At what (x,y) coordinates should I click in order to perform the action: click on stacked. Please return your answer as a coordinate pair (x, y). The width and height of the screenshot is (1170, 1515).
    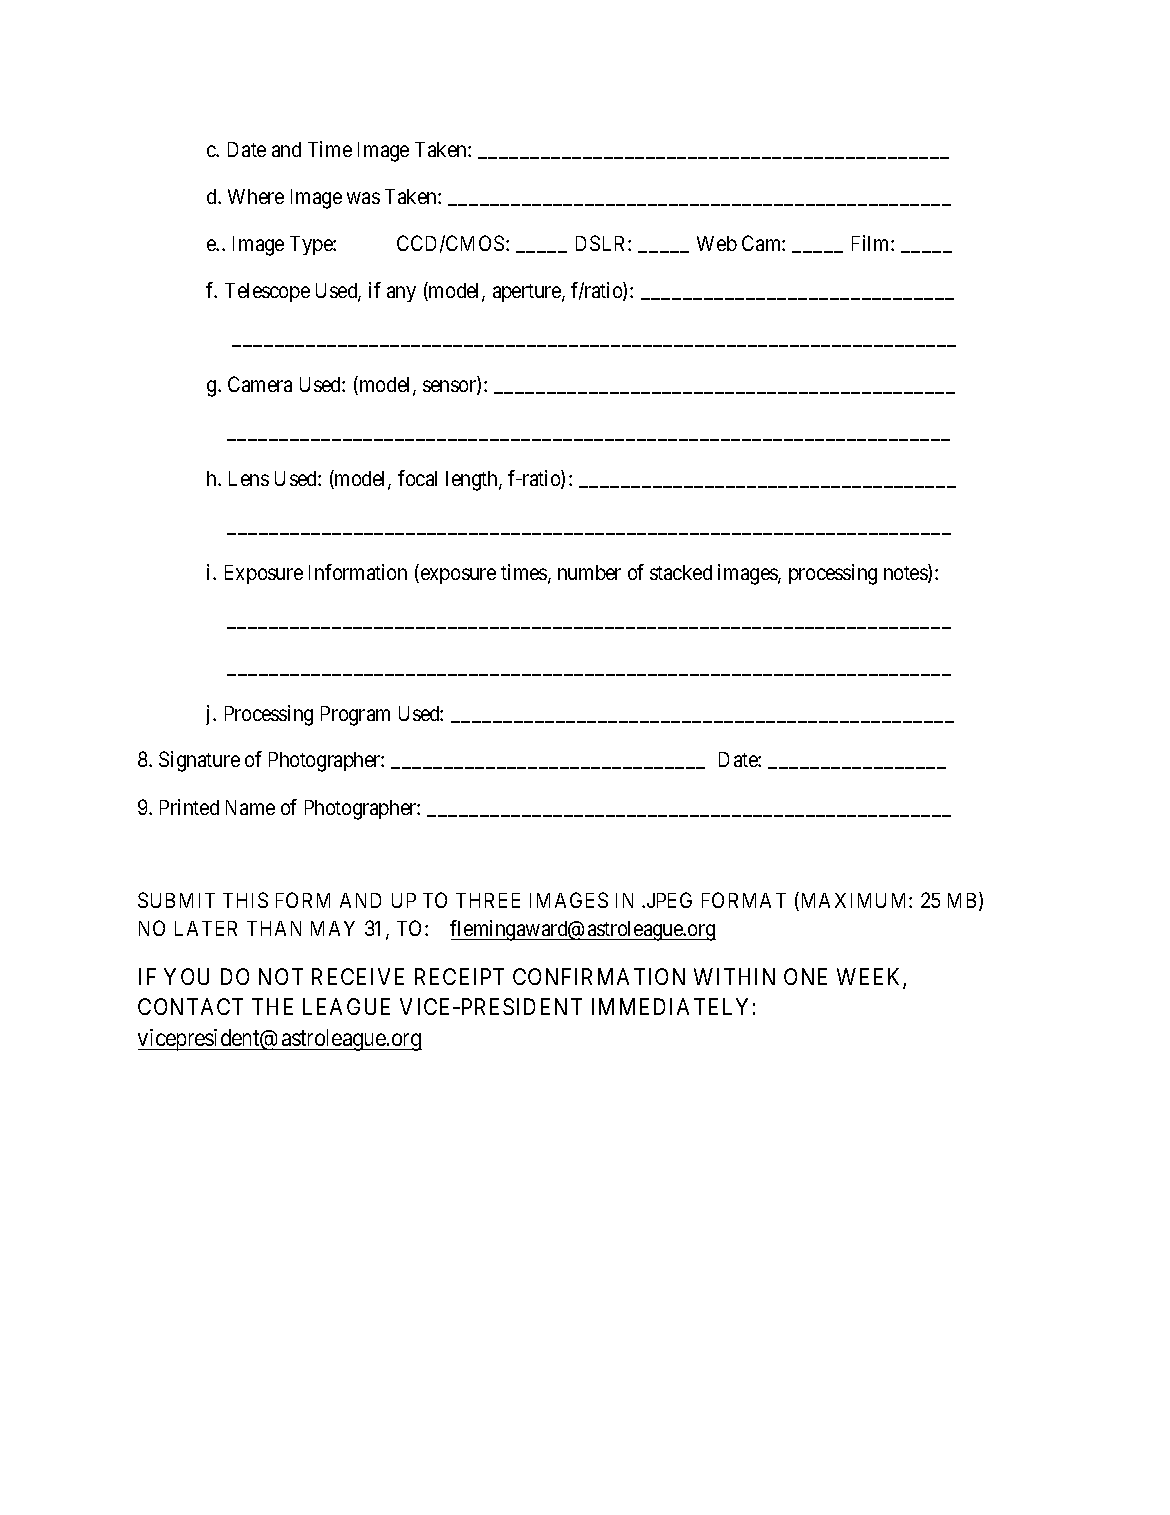
    Looking at the image, I should click on (681, 572).
